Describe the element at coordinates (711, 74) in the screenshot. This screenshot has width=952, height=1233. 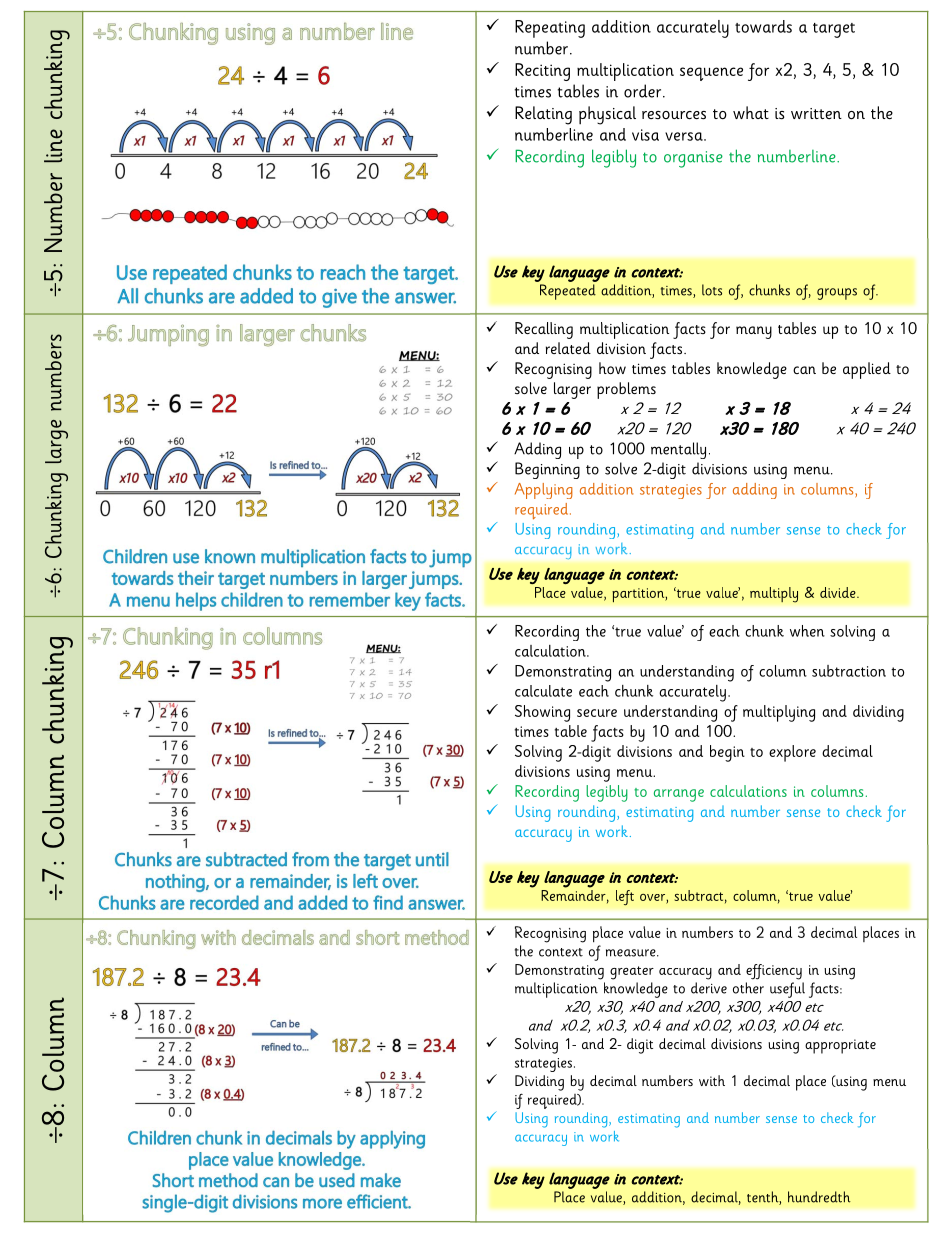
I see `sequence` at that location.
